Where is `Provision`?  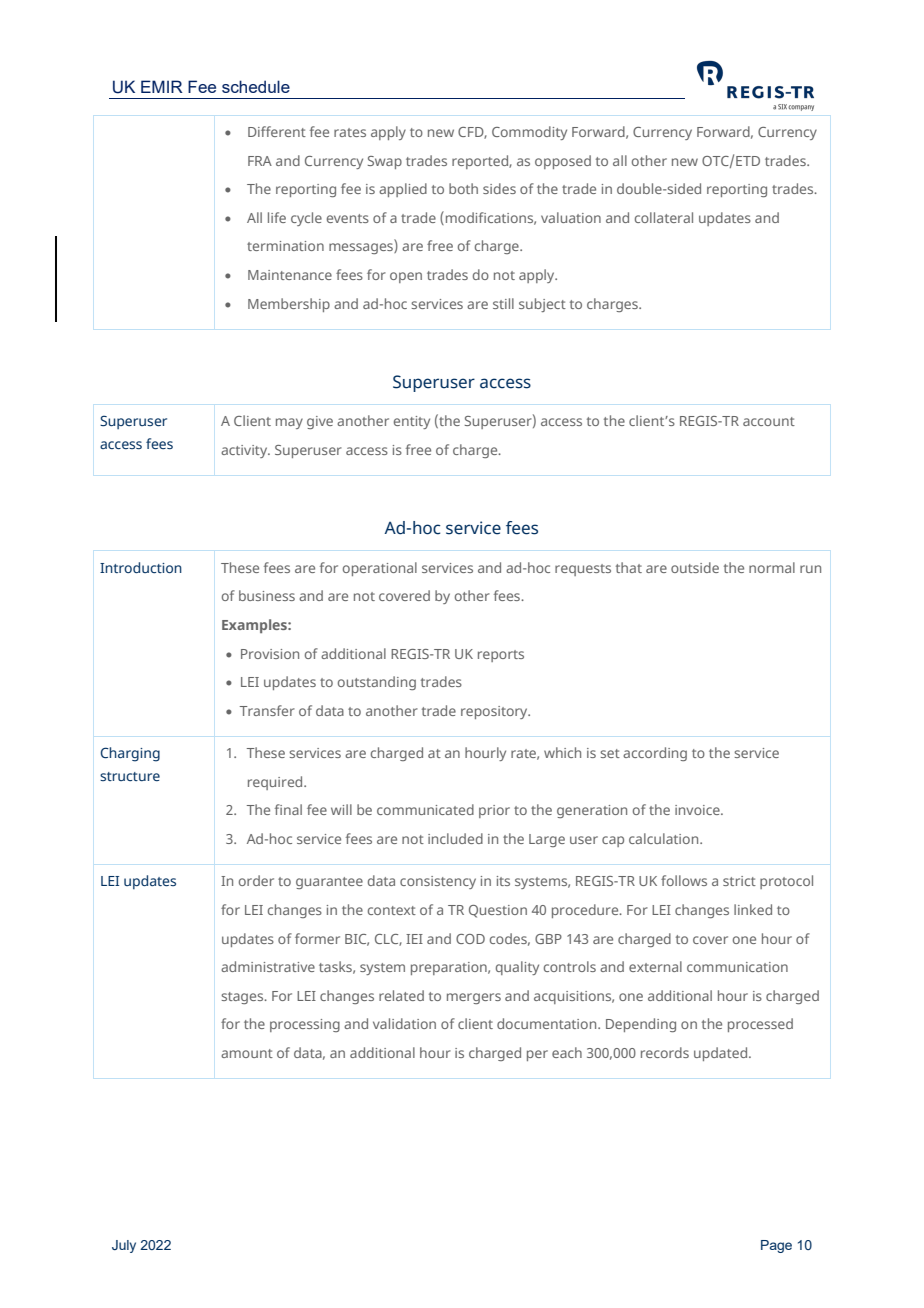
Provision is located at coordinates (270, 654).
